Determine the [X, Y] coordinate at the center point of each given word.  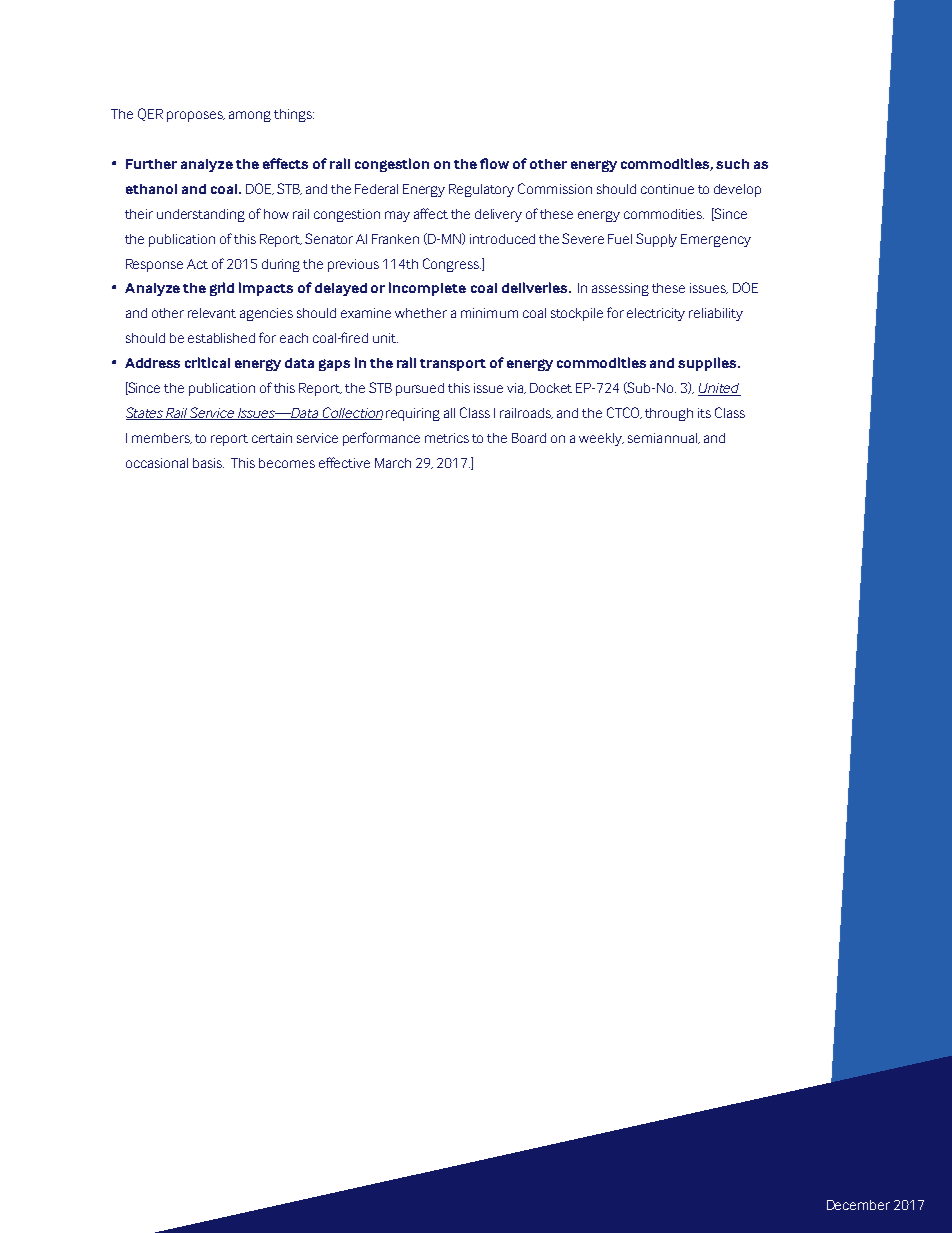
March [393, 463]
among [250, 116]
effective [344, 462]
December [858, 1205]
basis [208, 463]
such [732, 164]
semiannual [663, 438]
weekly [601, 439]
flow [494, 163]
